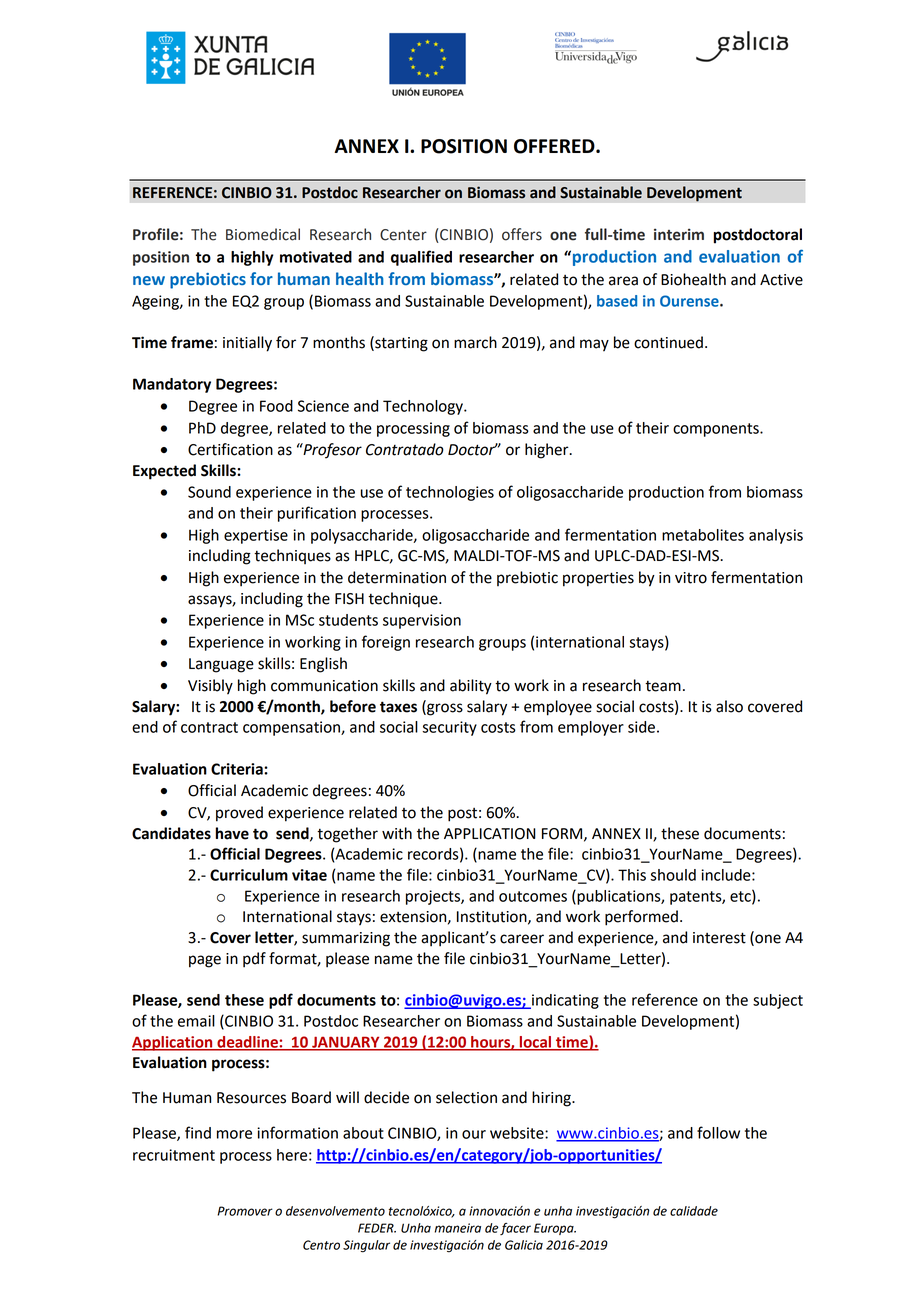 This screenshot has width=924, height=1308. I want to click on recruitment, so click(174, 1155).
